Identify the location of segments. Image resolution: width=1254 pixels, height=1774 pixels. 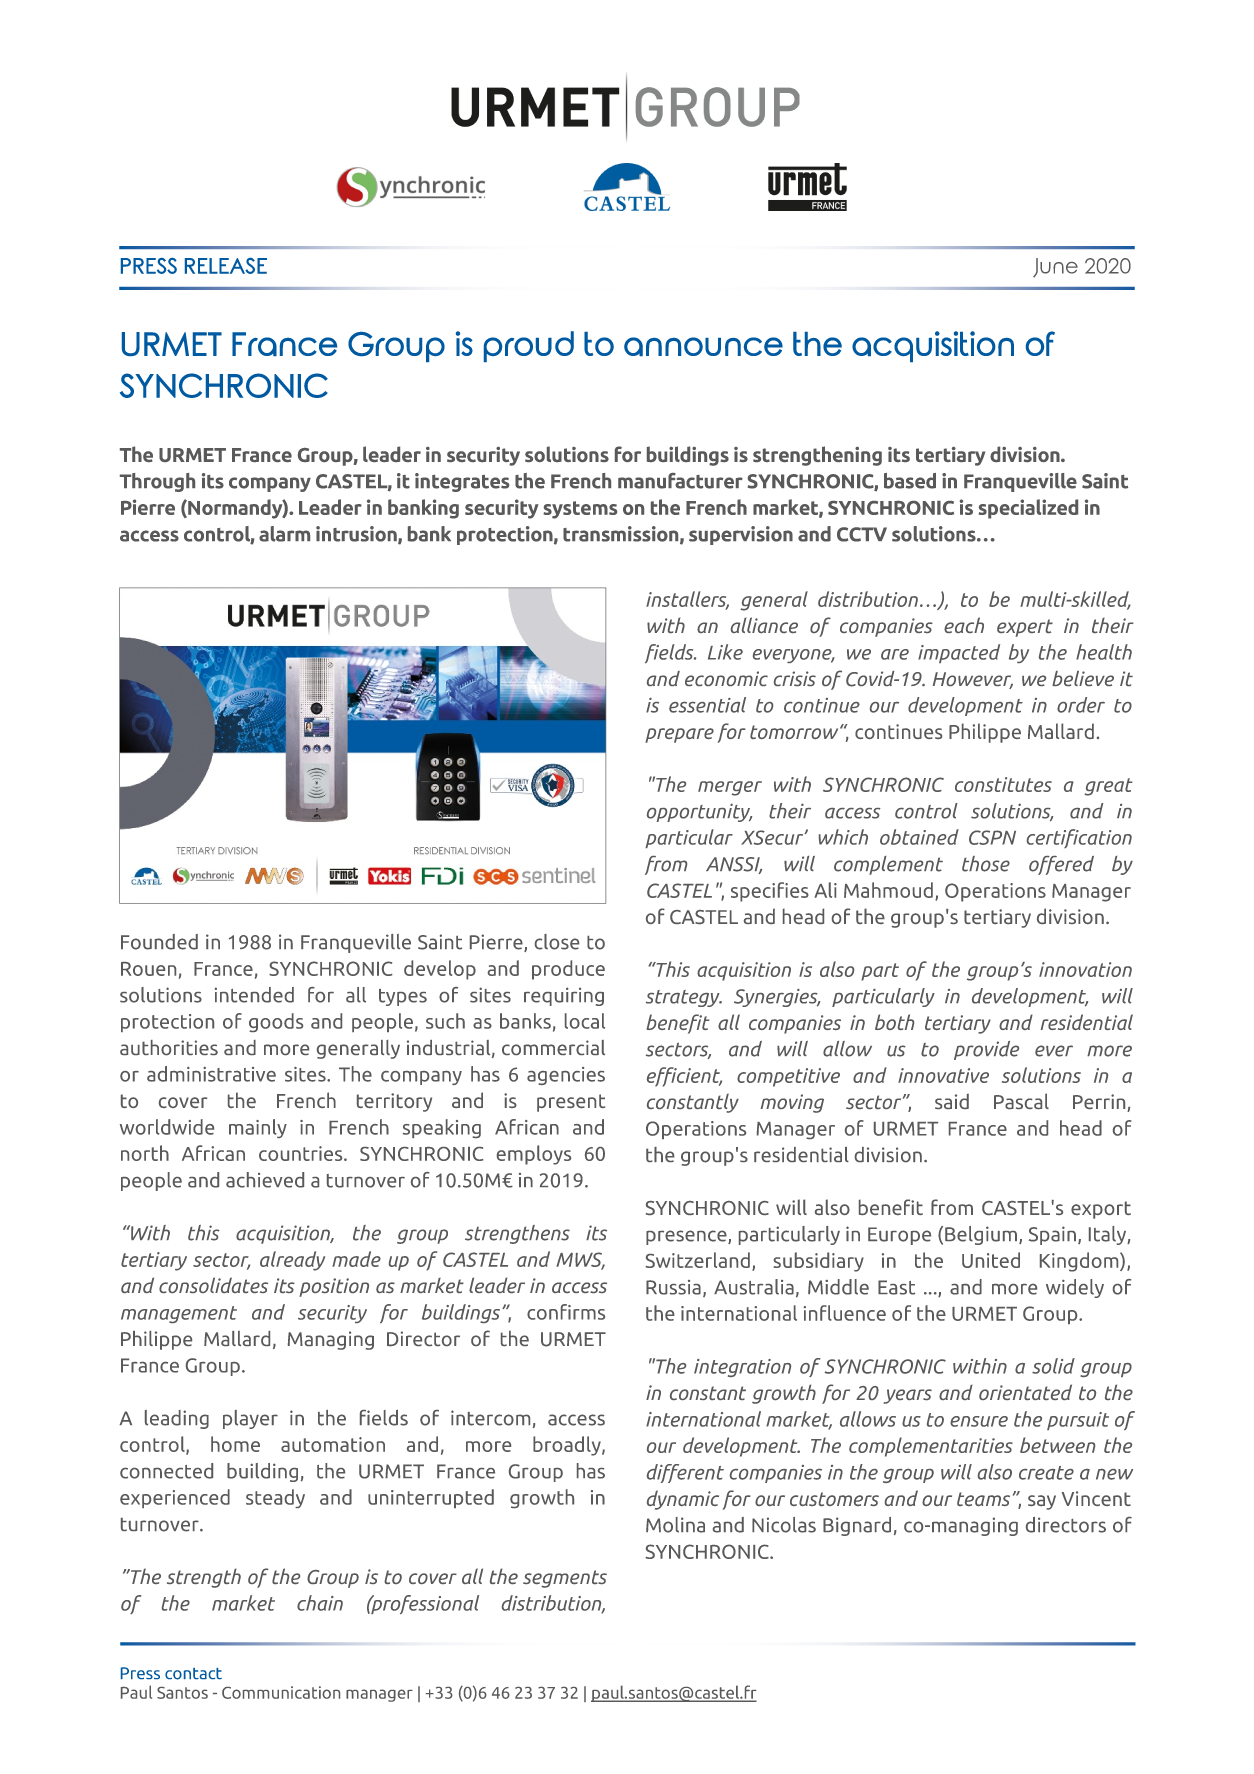
(565, 1579).
